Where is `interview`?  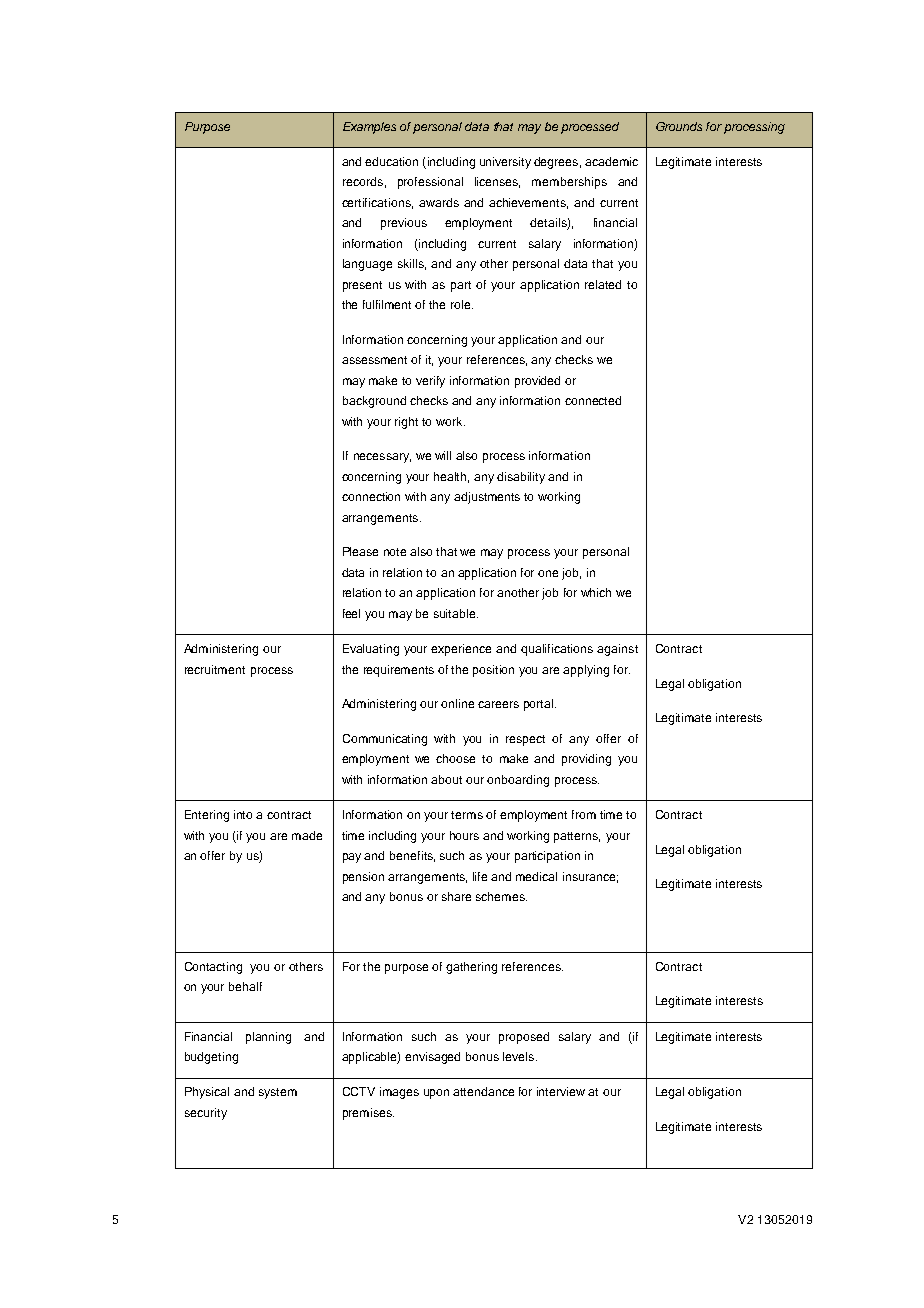 interview is located at coordinates (561, 1091).
